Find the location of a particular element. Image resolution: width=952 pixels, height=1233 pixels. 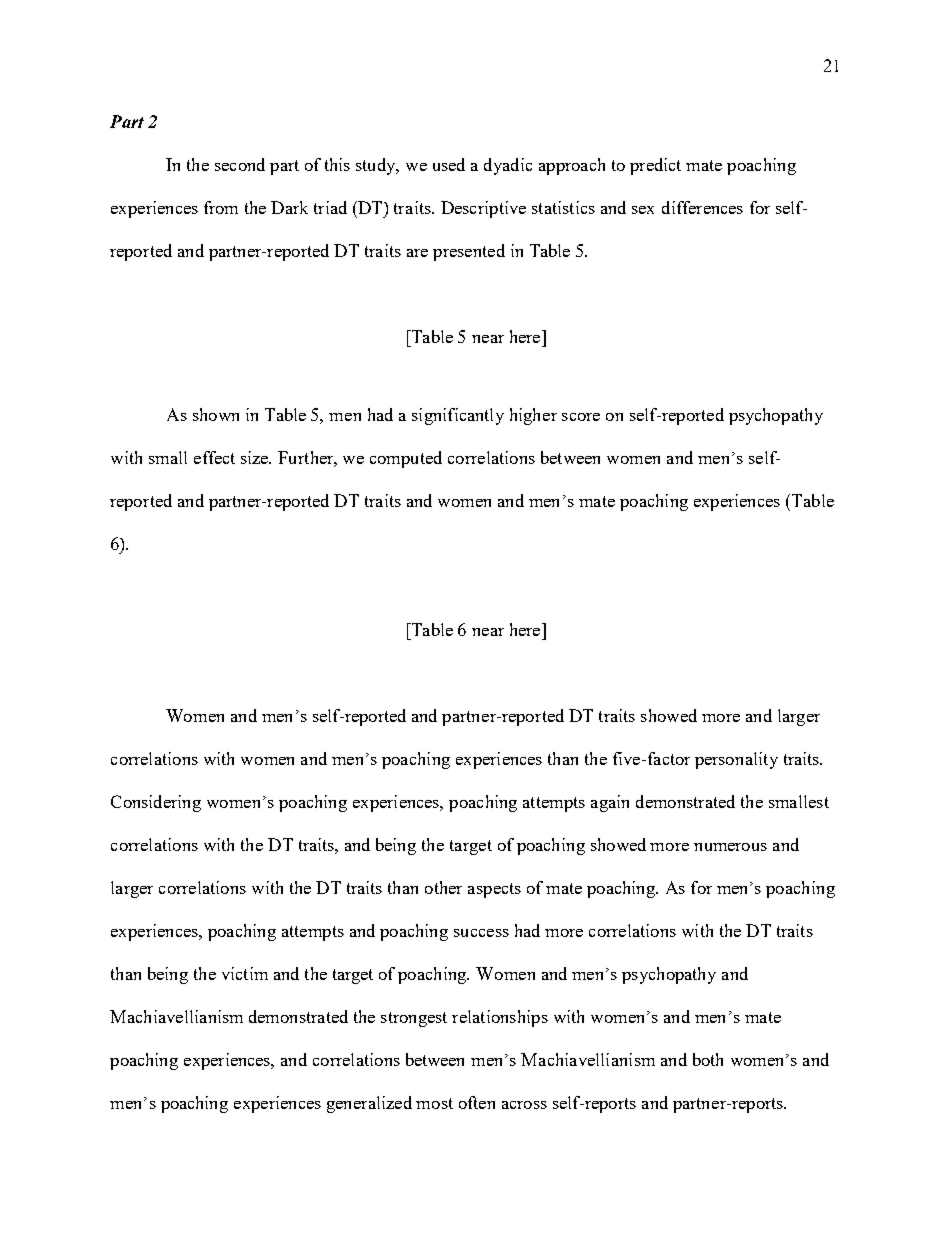

computed is located at coordinates (406, 459).
